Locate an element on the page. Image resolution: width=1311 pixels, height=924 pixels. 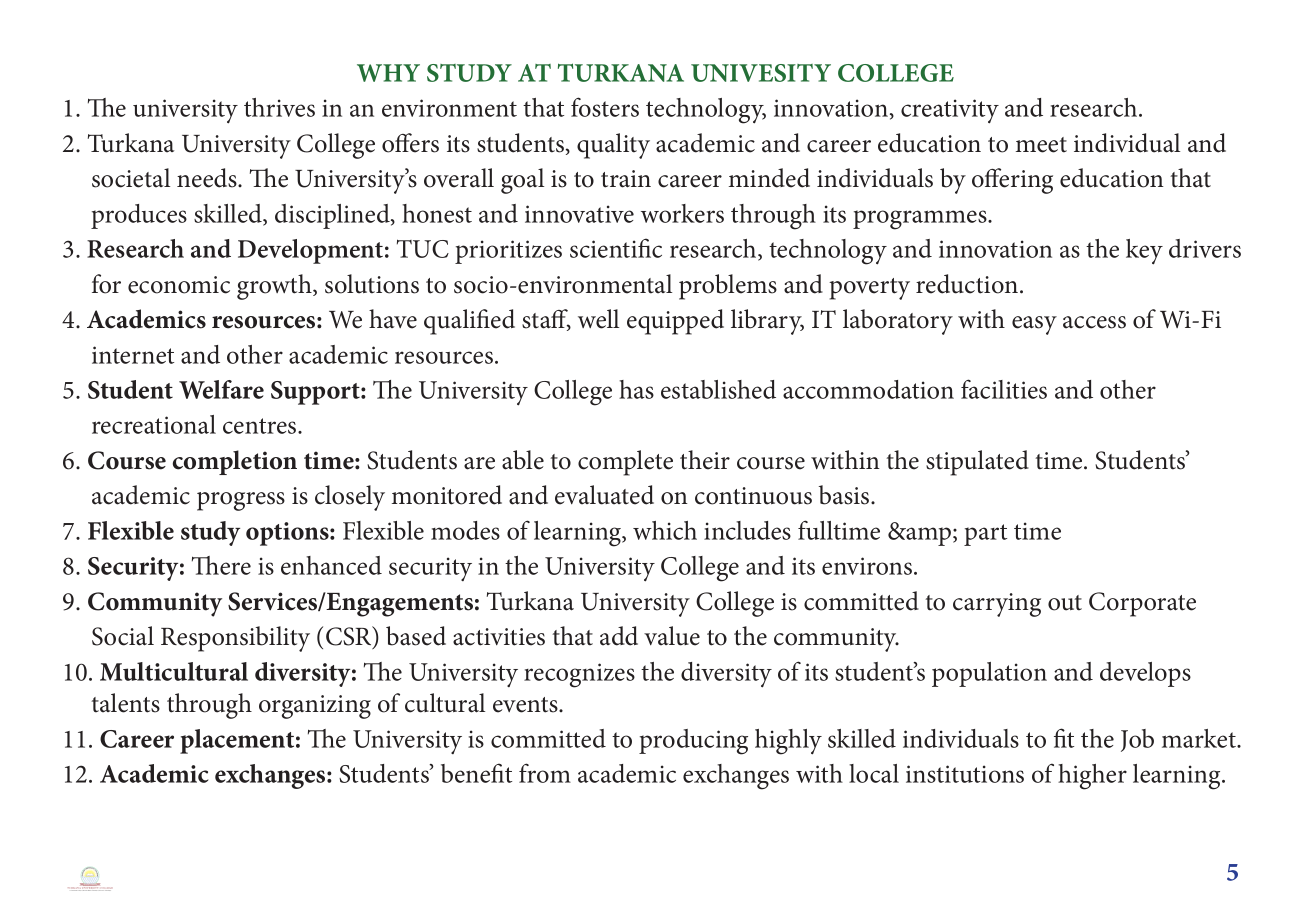
creativity is located at coordinates (950, 111).
